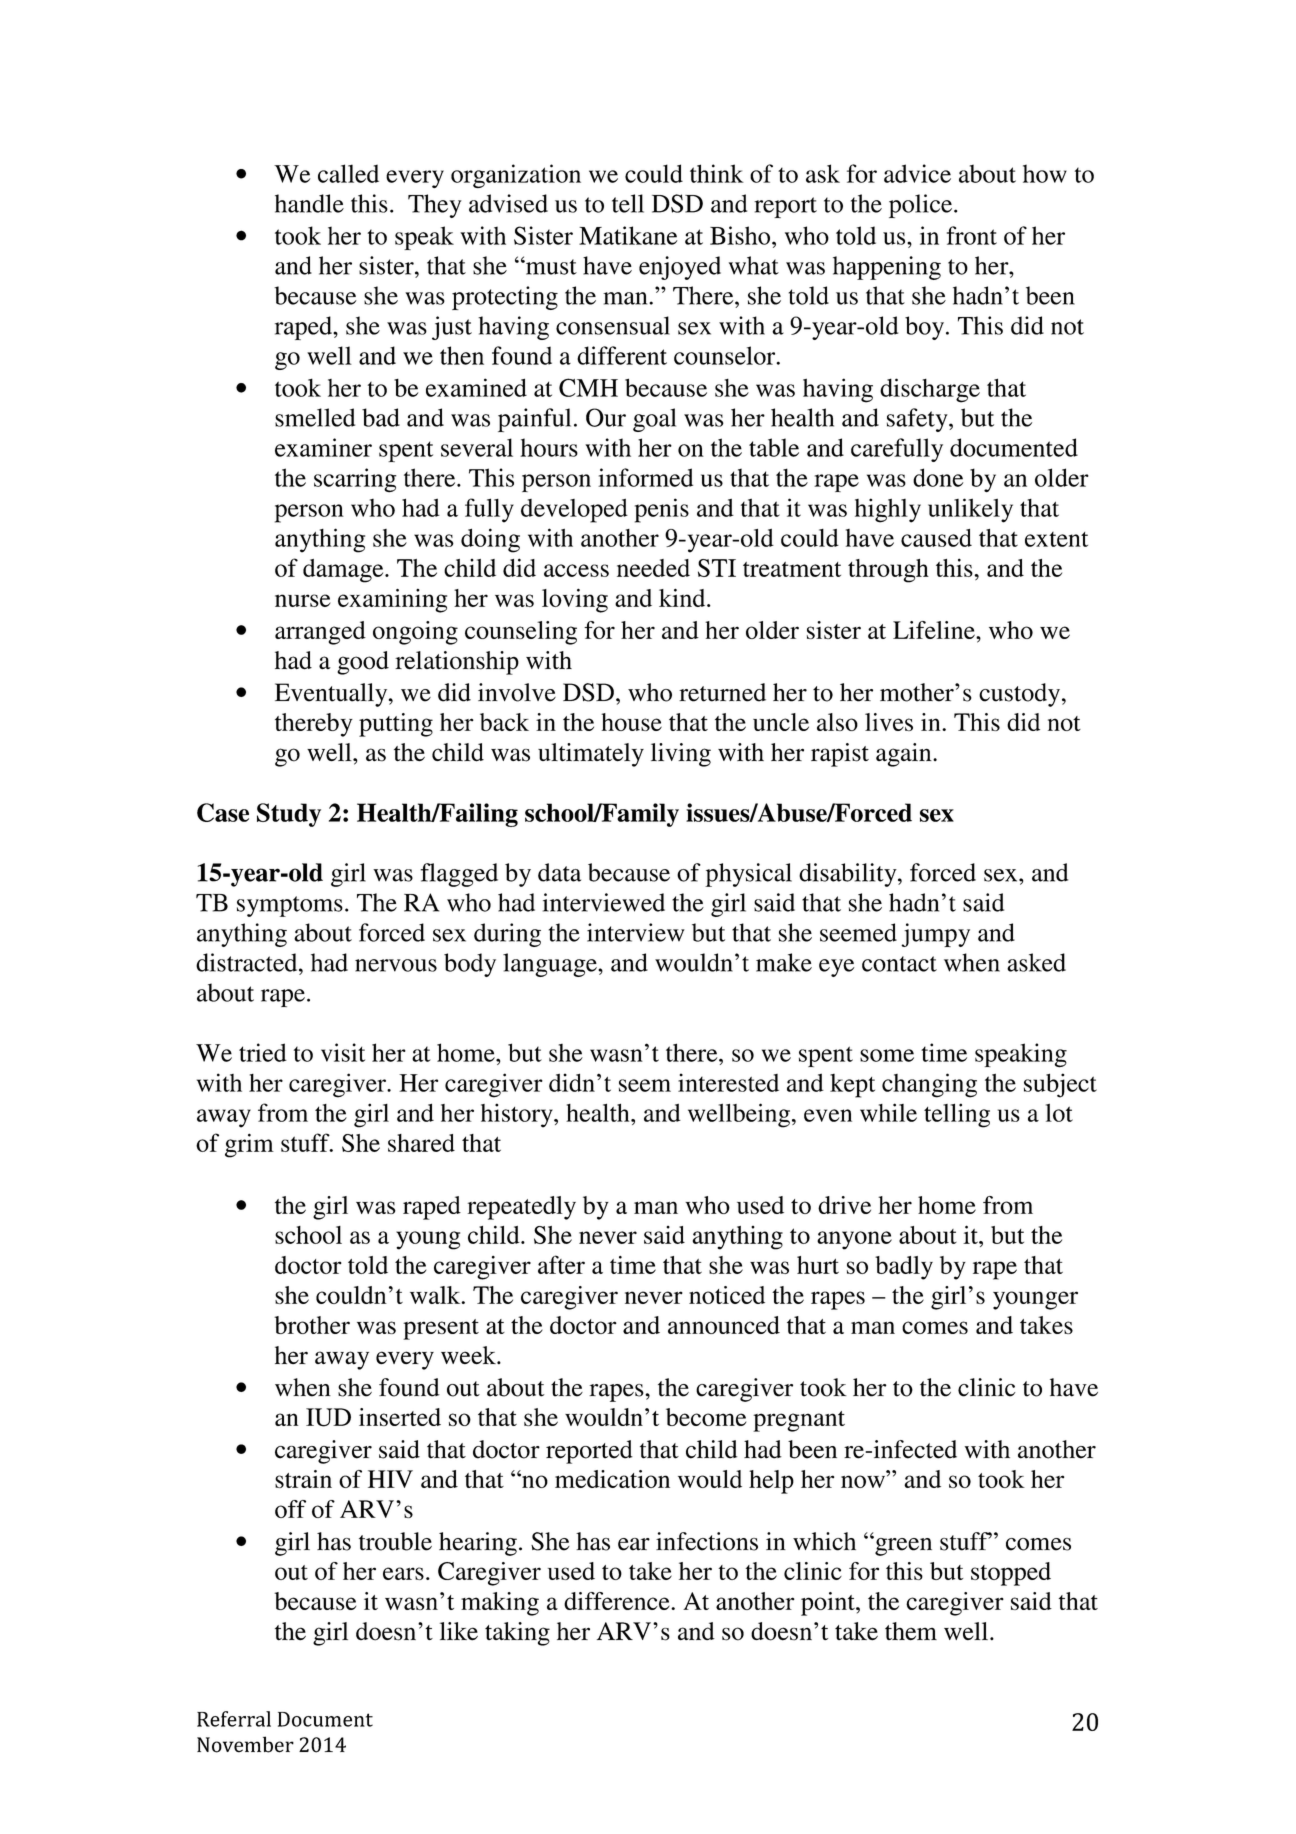 The height and width of the page is (1834, 1296). Describe the element at coordinates (972, 235) in the page. I see `front` at that location.
